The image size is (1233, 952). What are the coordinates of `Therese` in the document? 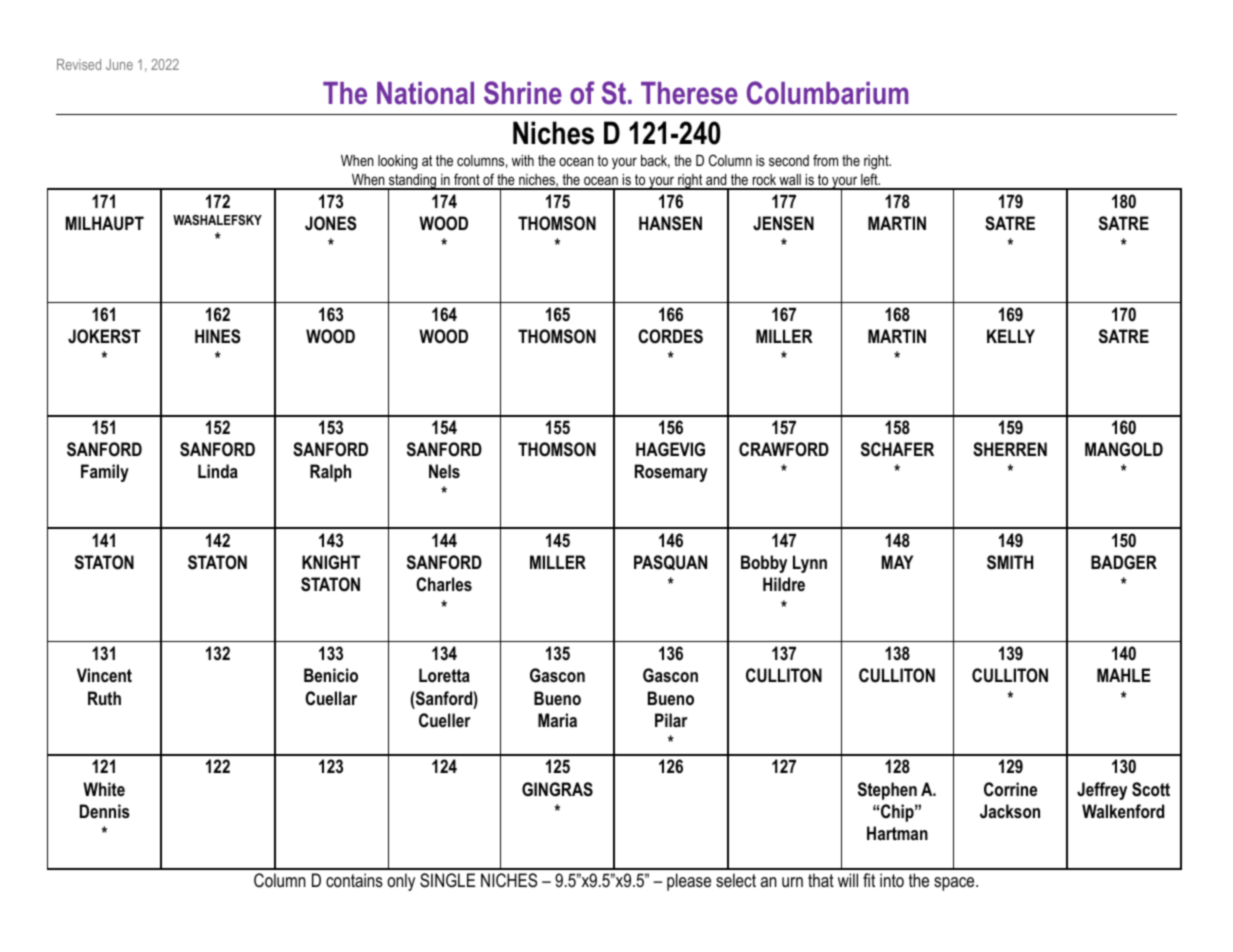 It's located at (689, 93).
